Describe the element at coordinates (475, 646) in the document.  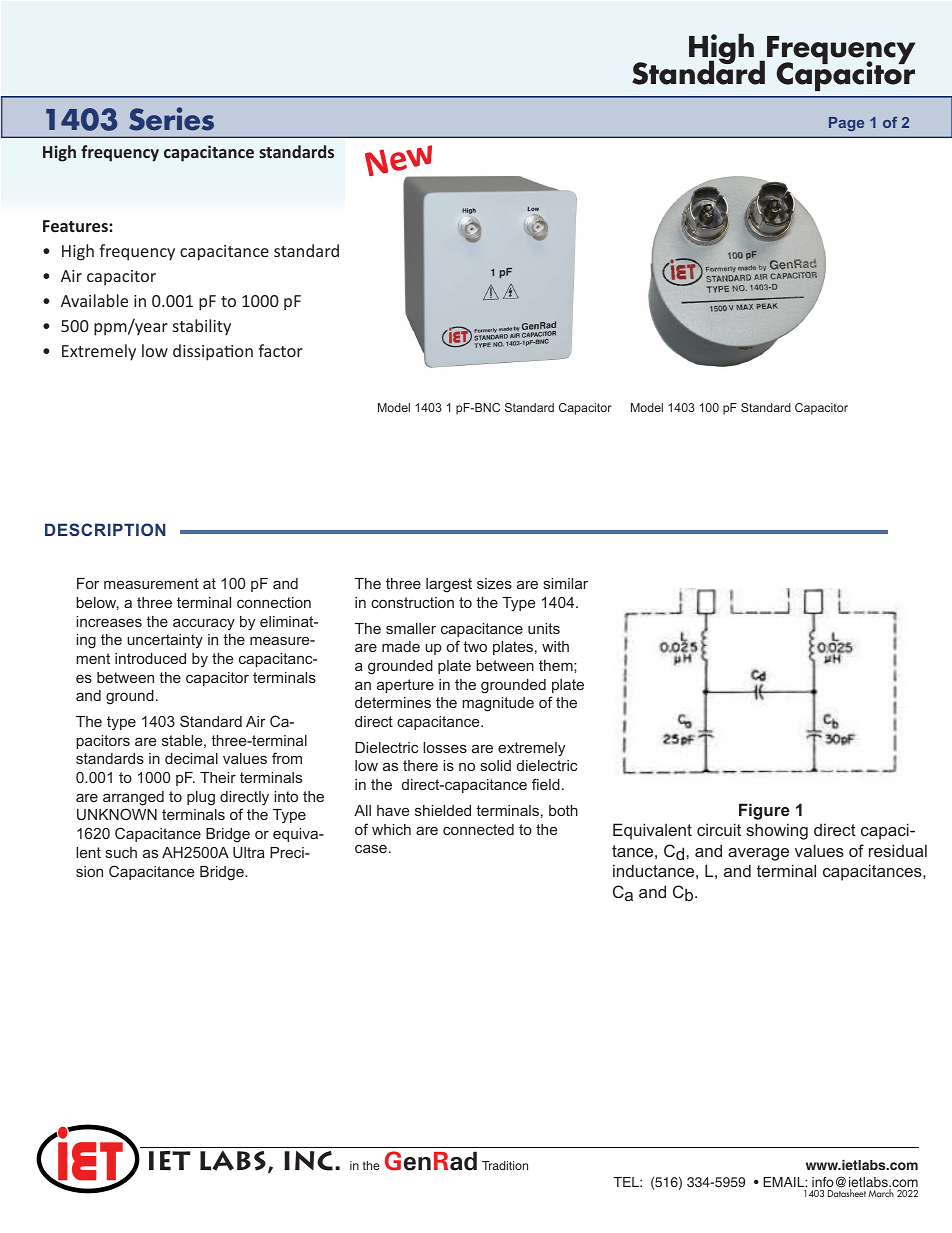
I see `two` at that location.
